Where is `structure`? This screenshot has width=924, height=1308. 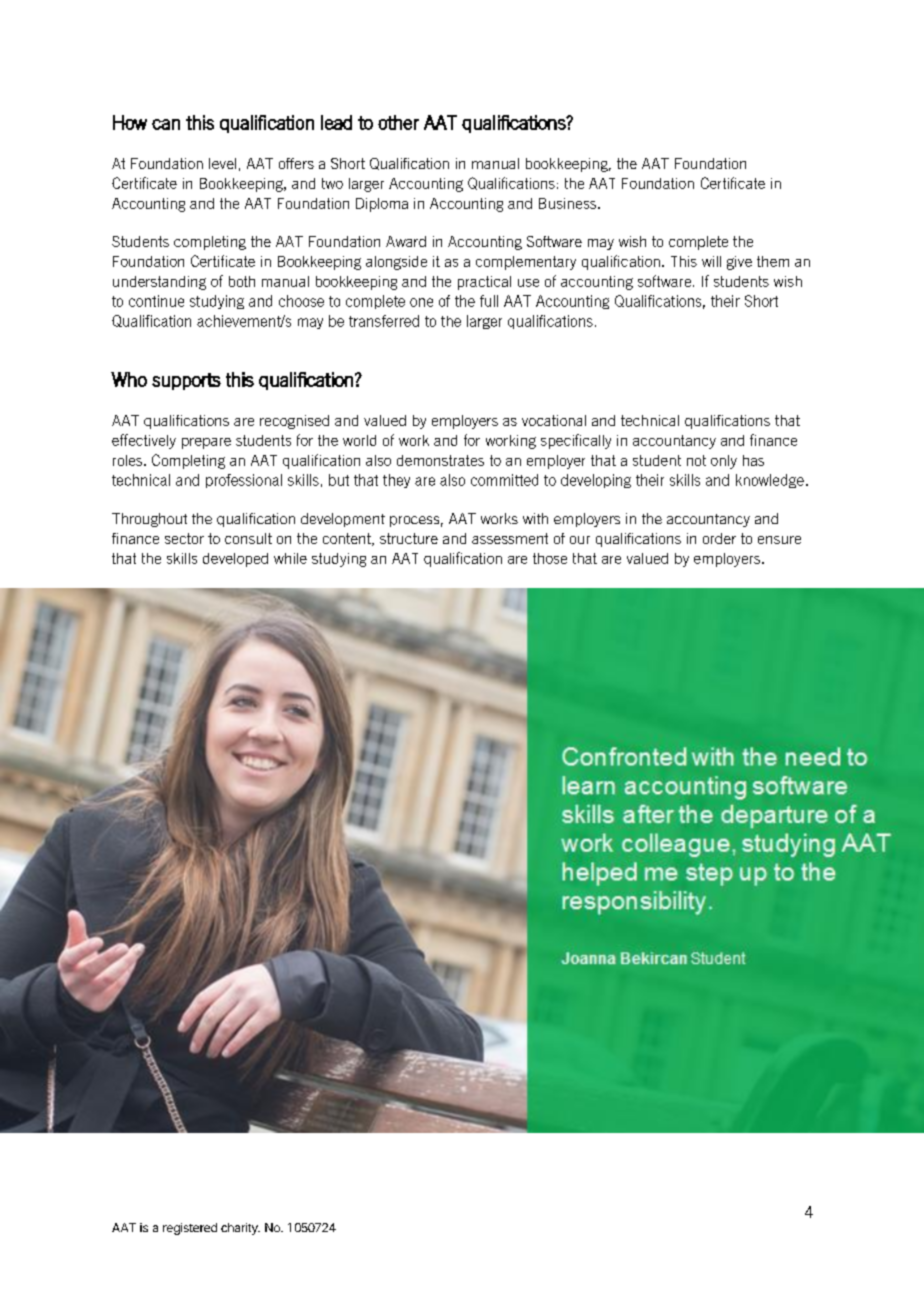 structure is located at coordinates (409, 538).
